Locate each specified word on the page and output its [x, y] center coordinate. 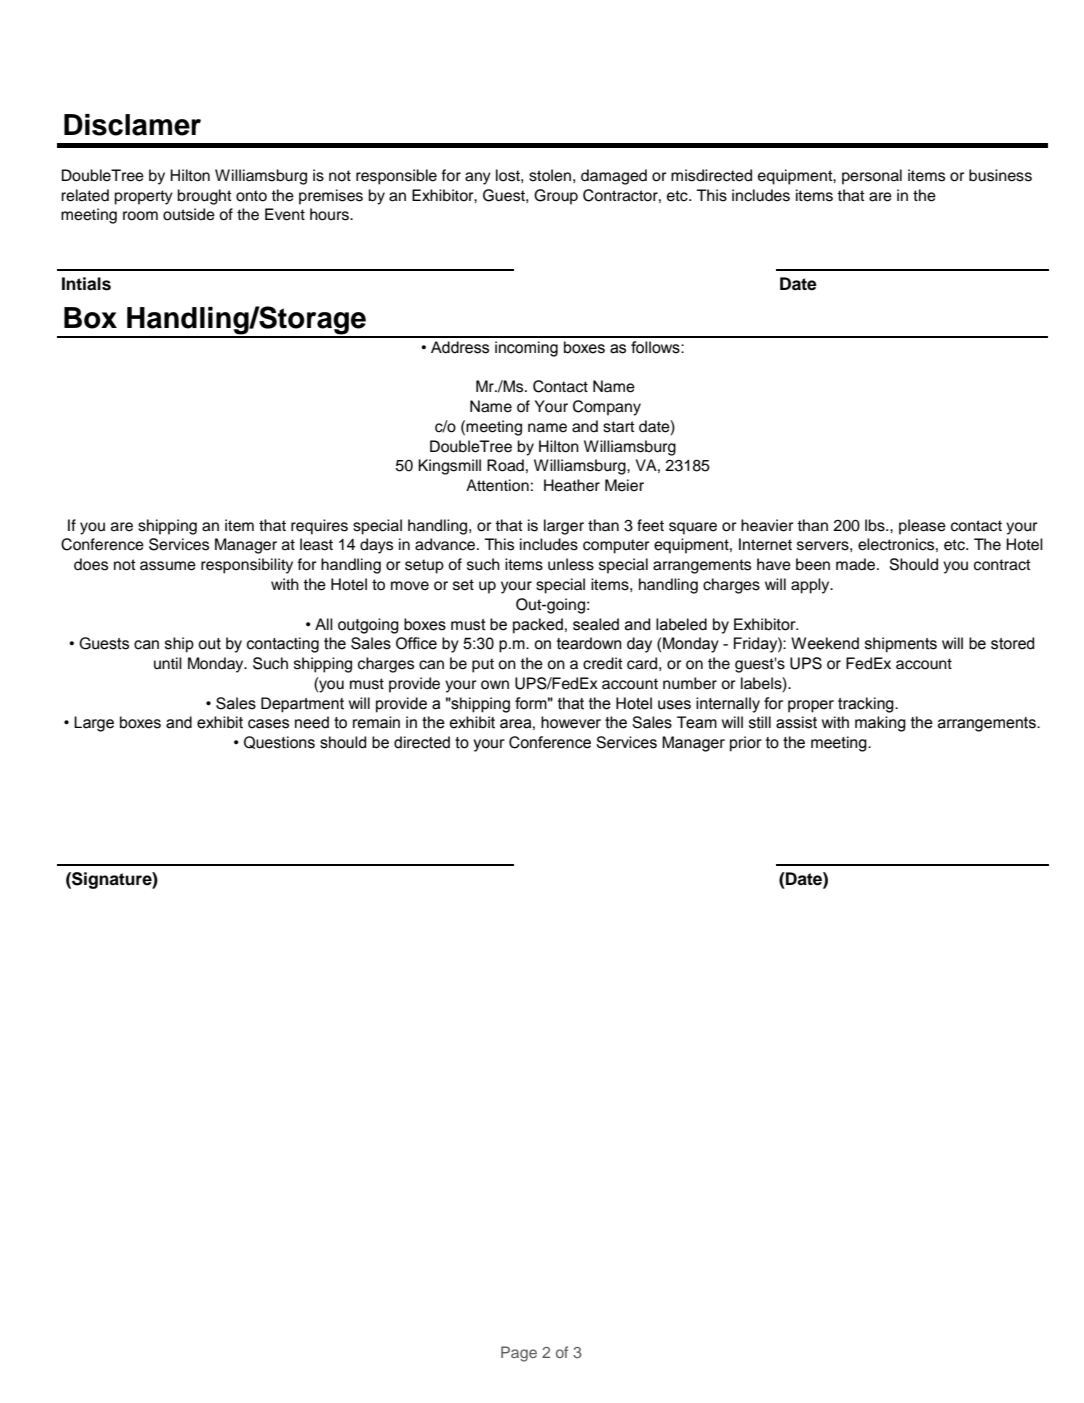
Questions [279, 742]
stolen [550, 175]
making [880, 724]
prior [746, 744]
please [922, 527]
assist [796, 722]
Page [519, 1354]
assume [168, 566]
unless [571, 564]
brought [204, 197]
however [571, 722]
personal [872, 177]
